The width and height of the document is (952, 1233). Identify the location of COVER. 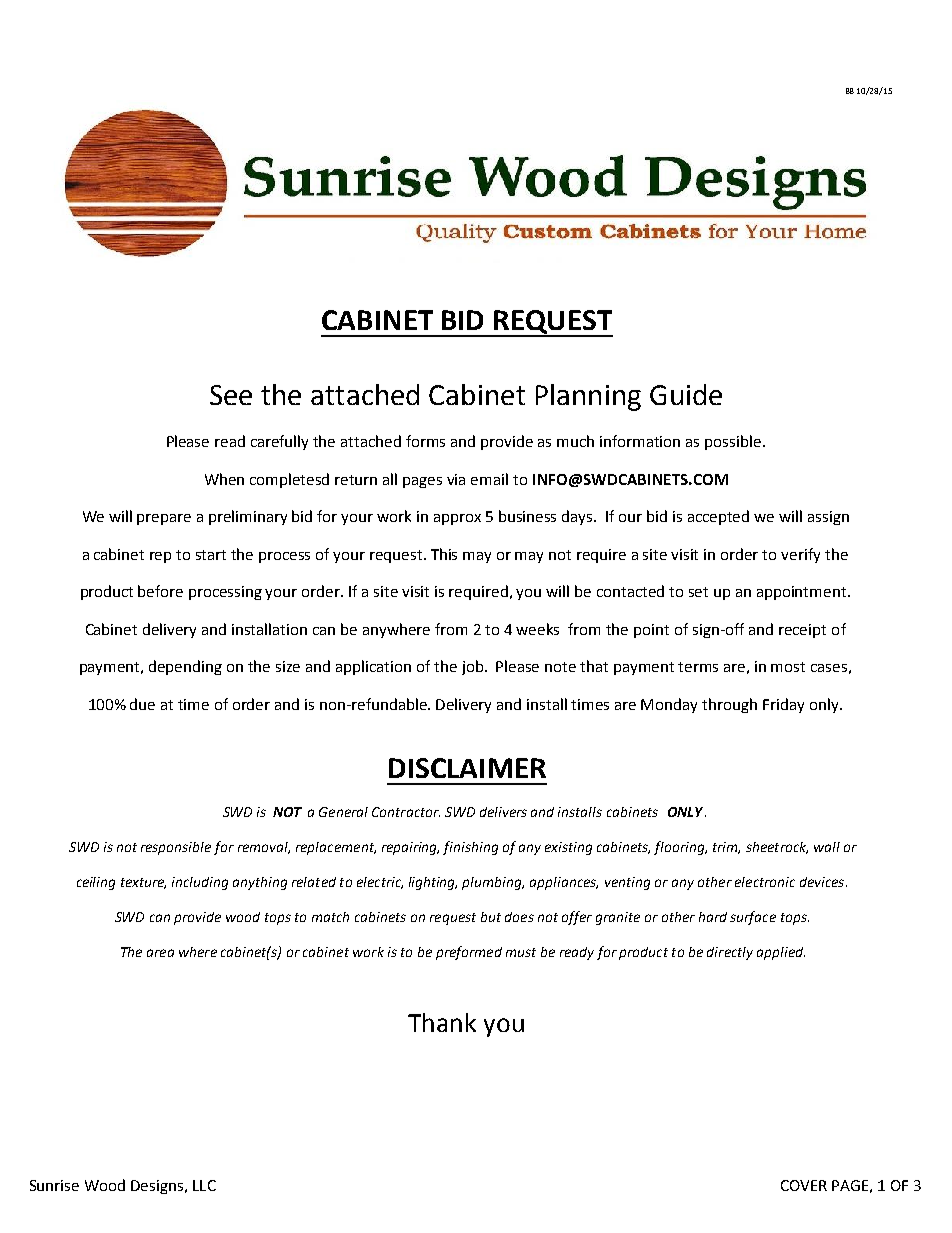
(804, 1185).
